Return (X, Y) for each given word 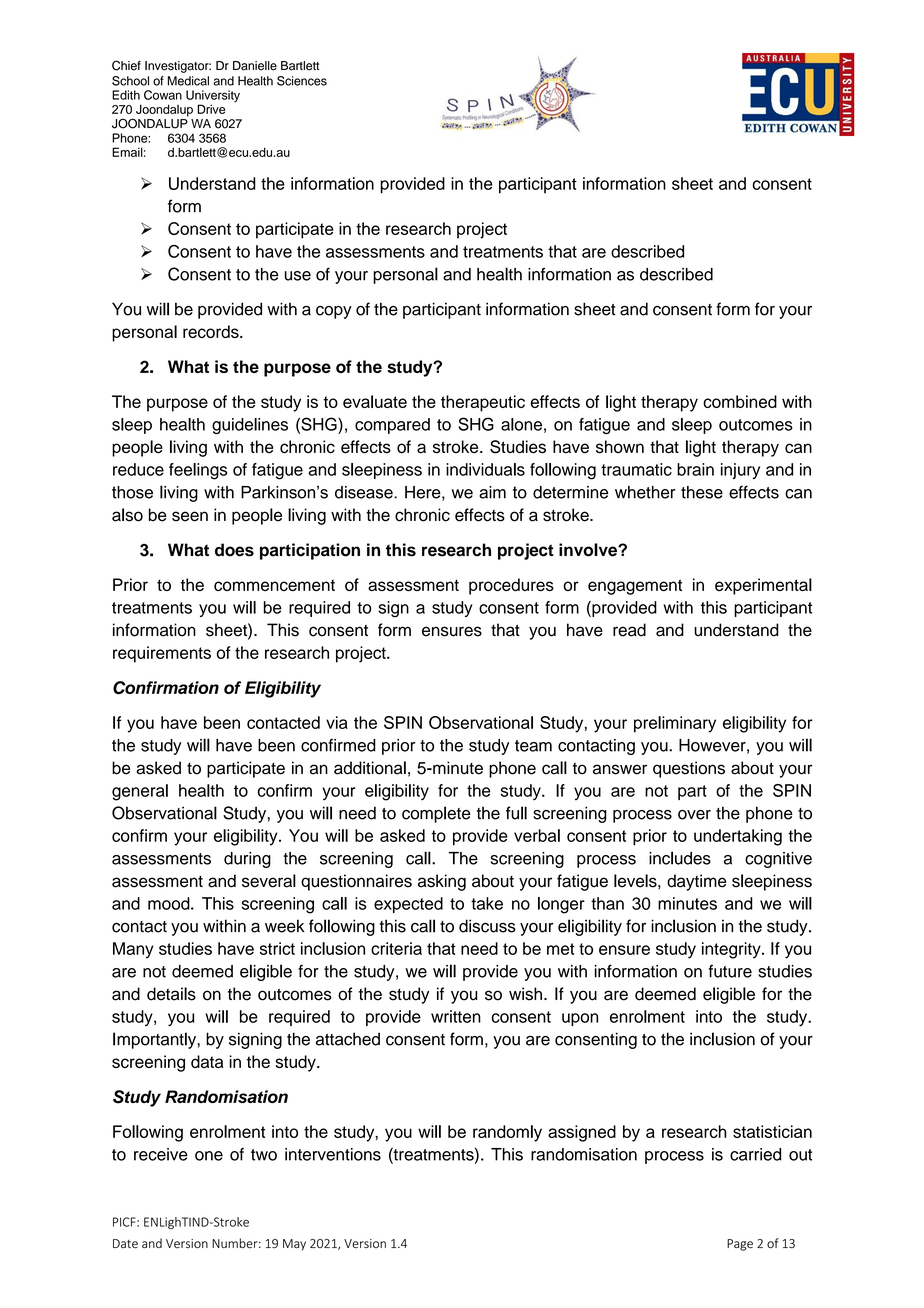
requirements (162, 654)
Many (133, 950)
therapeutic (483, 403)
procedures (511, 586)
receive (161, 1154)
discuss (487, 926)
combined (740, 401)
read (629, 630)
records (212, 331)
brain (695, 469)
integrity (732, 950)
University (213, 97)
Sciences (302, 81)
